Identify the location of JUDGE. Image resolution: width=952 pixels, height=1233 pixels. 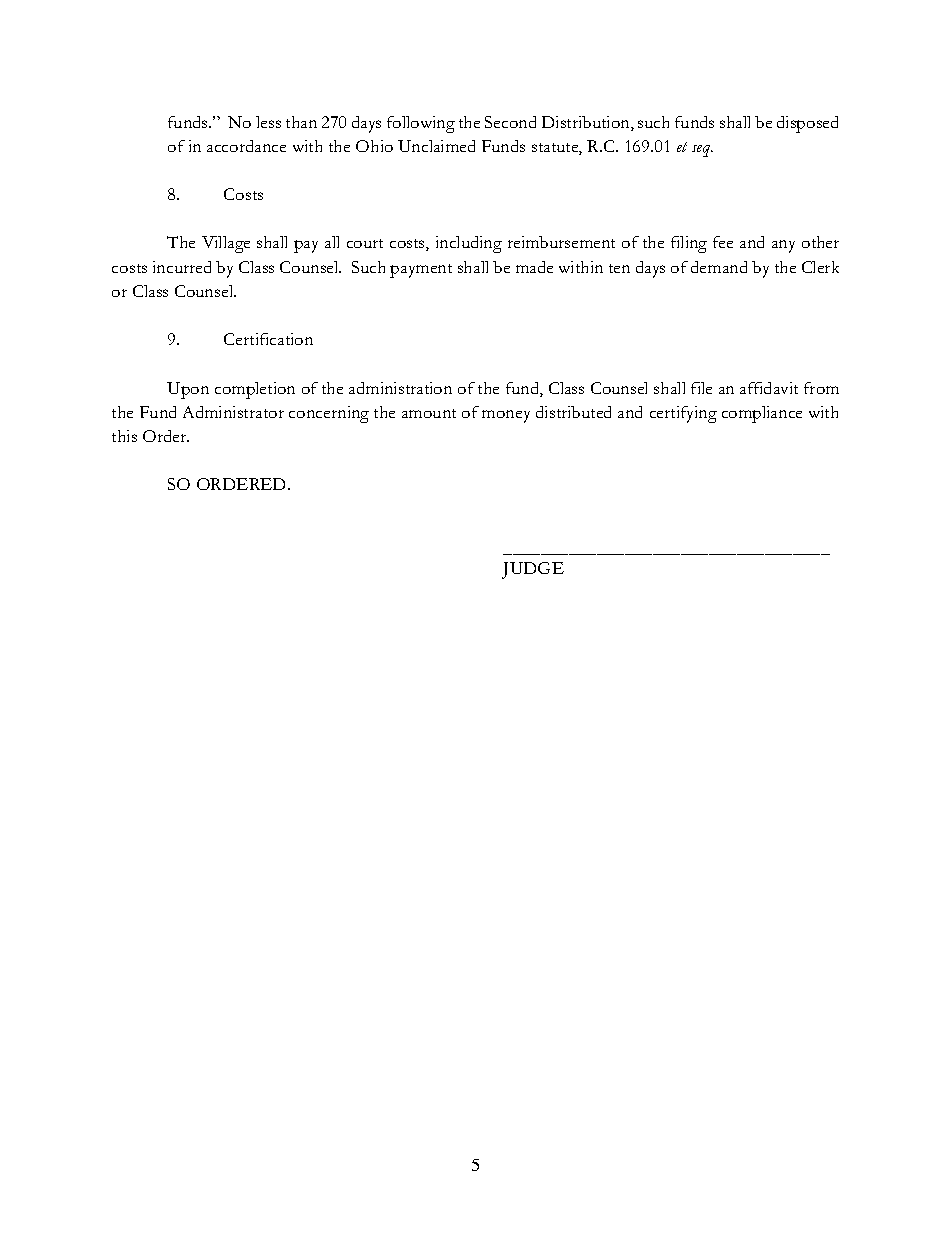
(533, 570).
